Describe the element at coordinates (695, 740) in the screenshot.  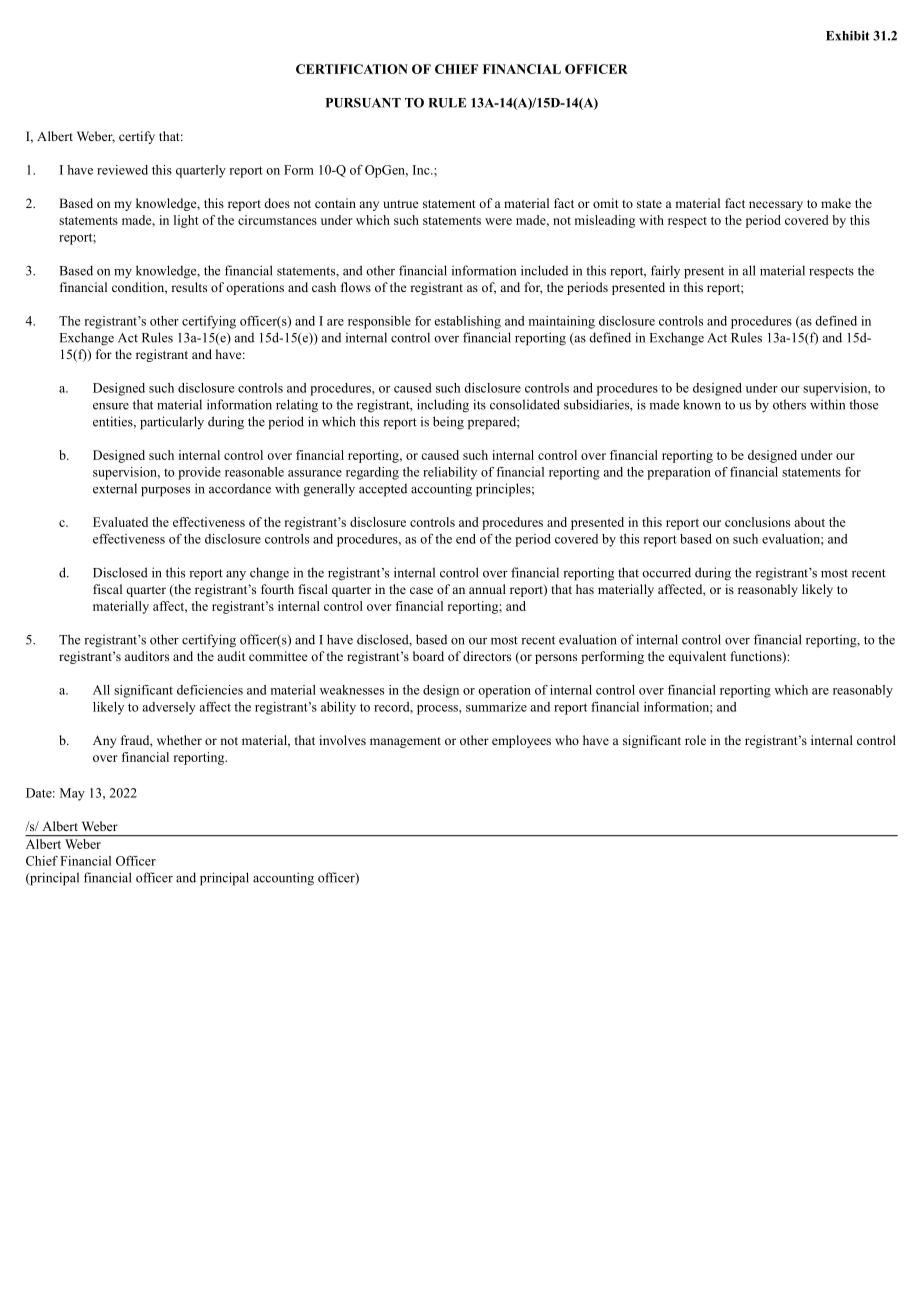
I see `role` at that location.
